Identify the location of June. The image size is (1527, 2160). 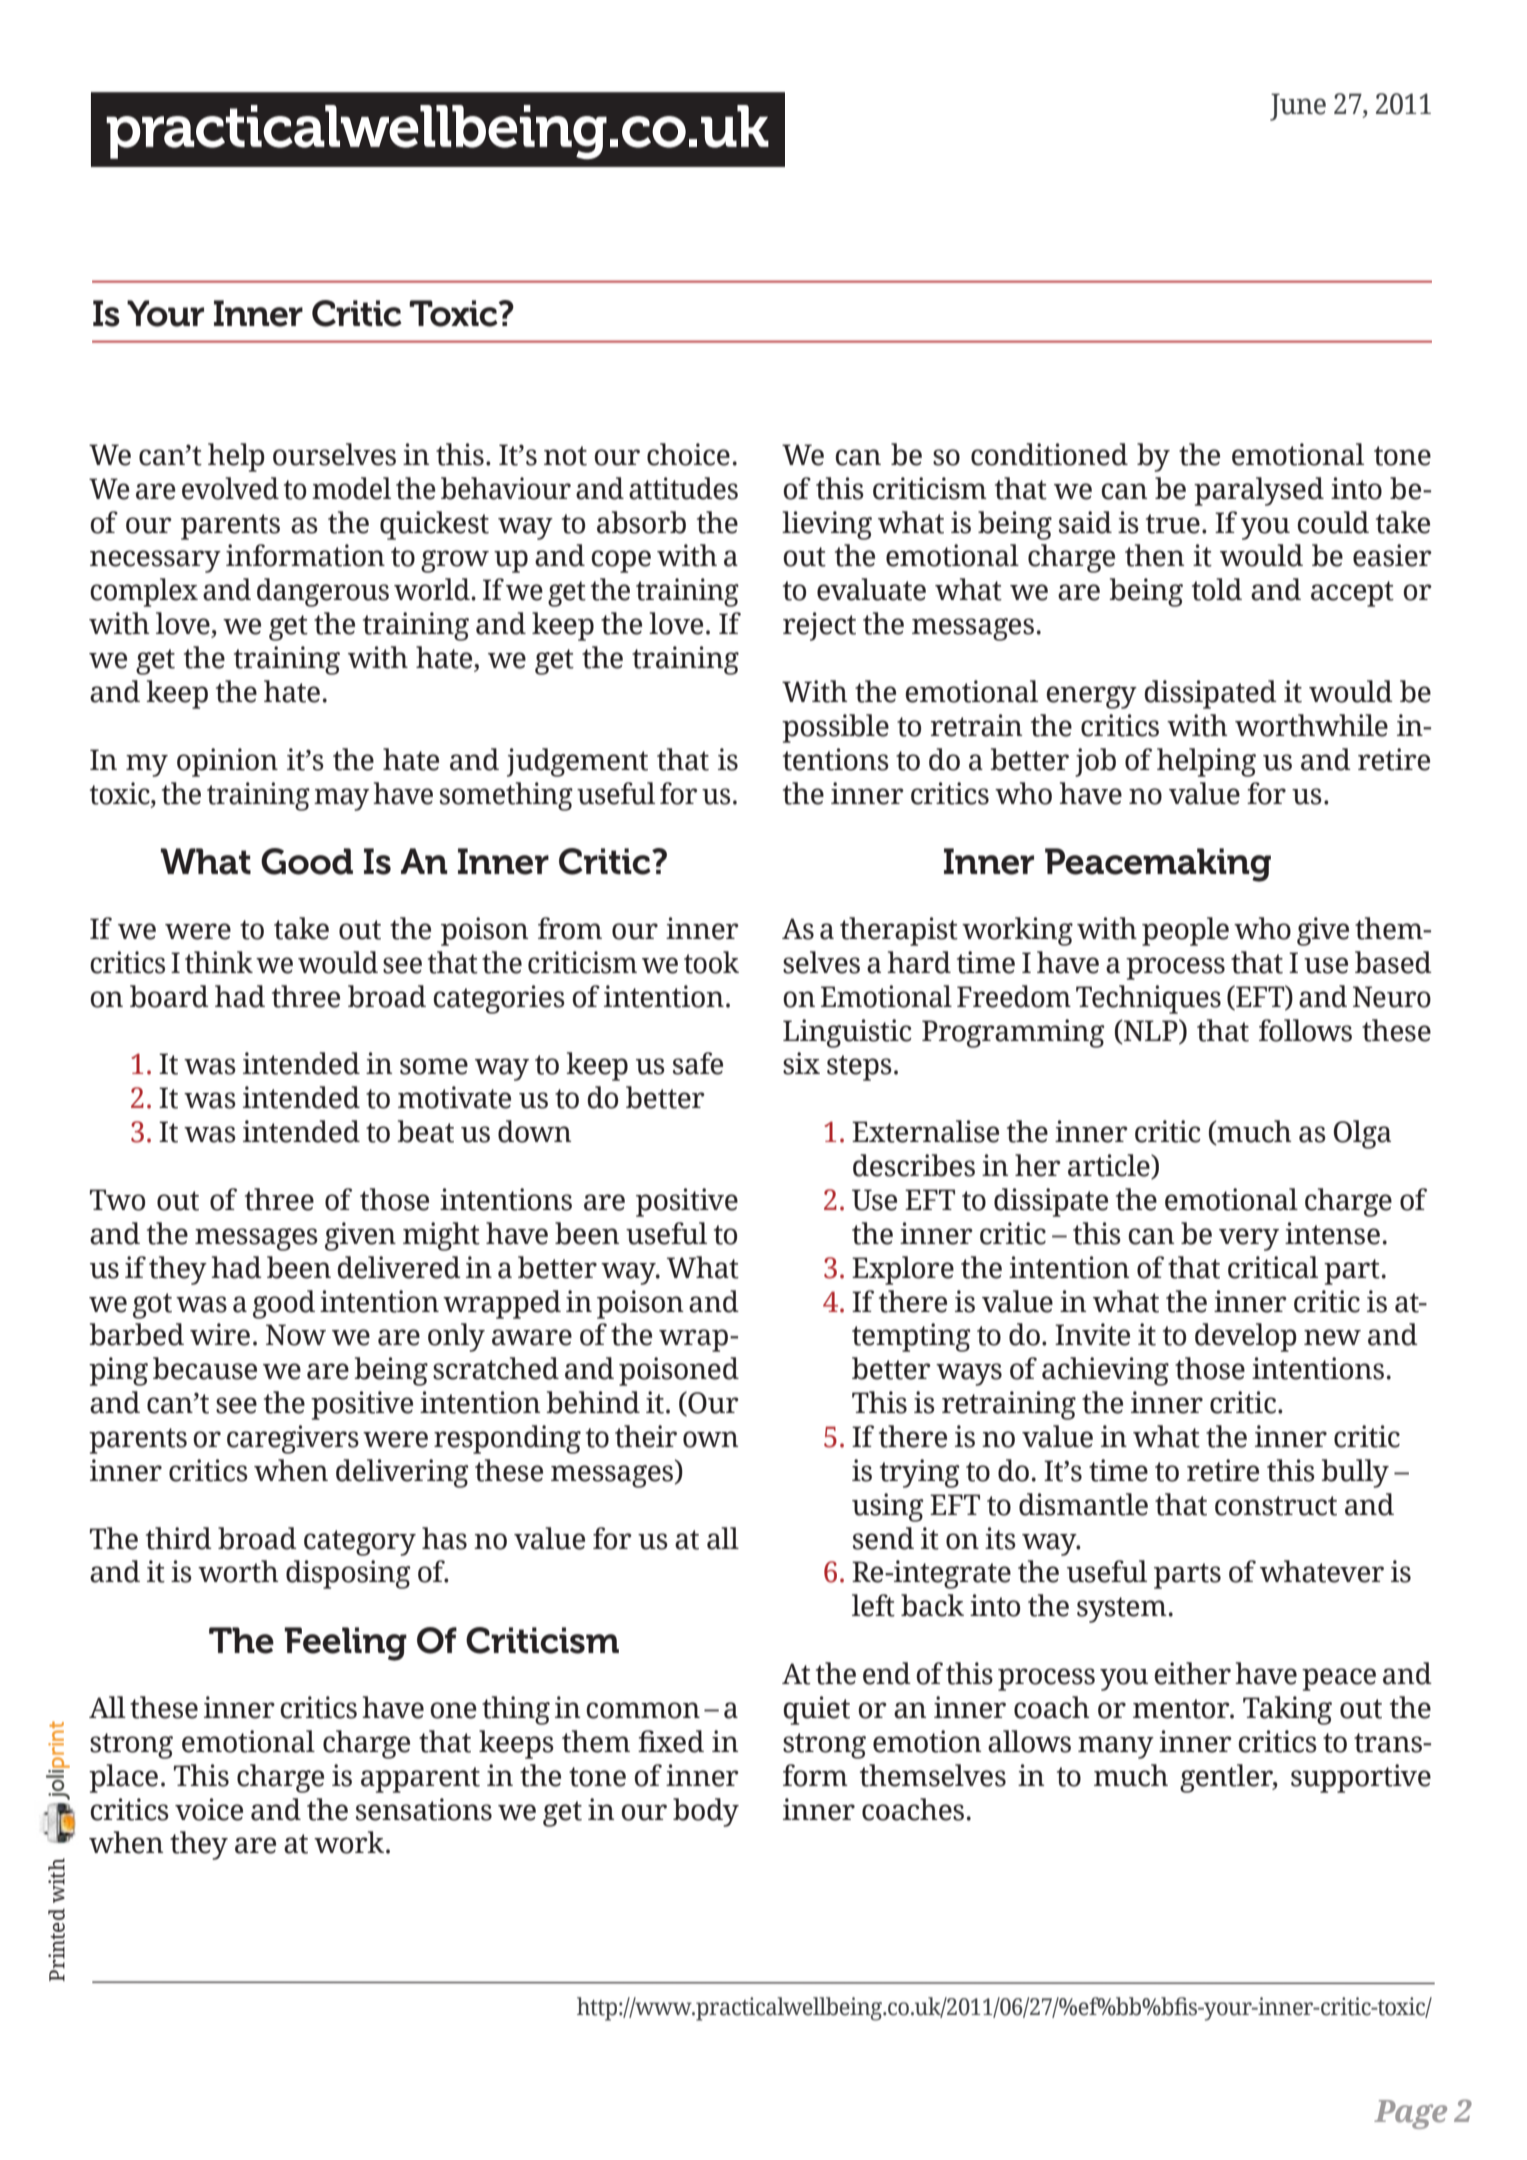
(1298, 107).
